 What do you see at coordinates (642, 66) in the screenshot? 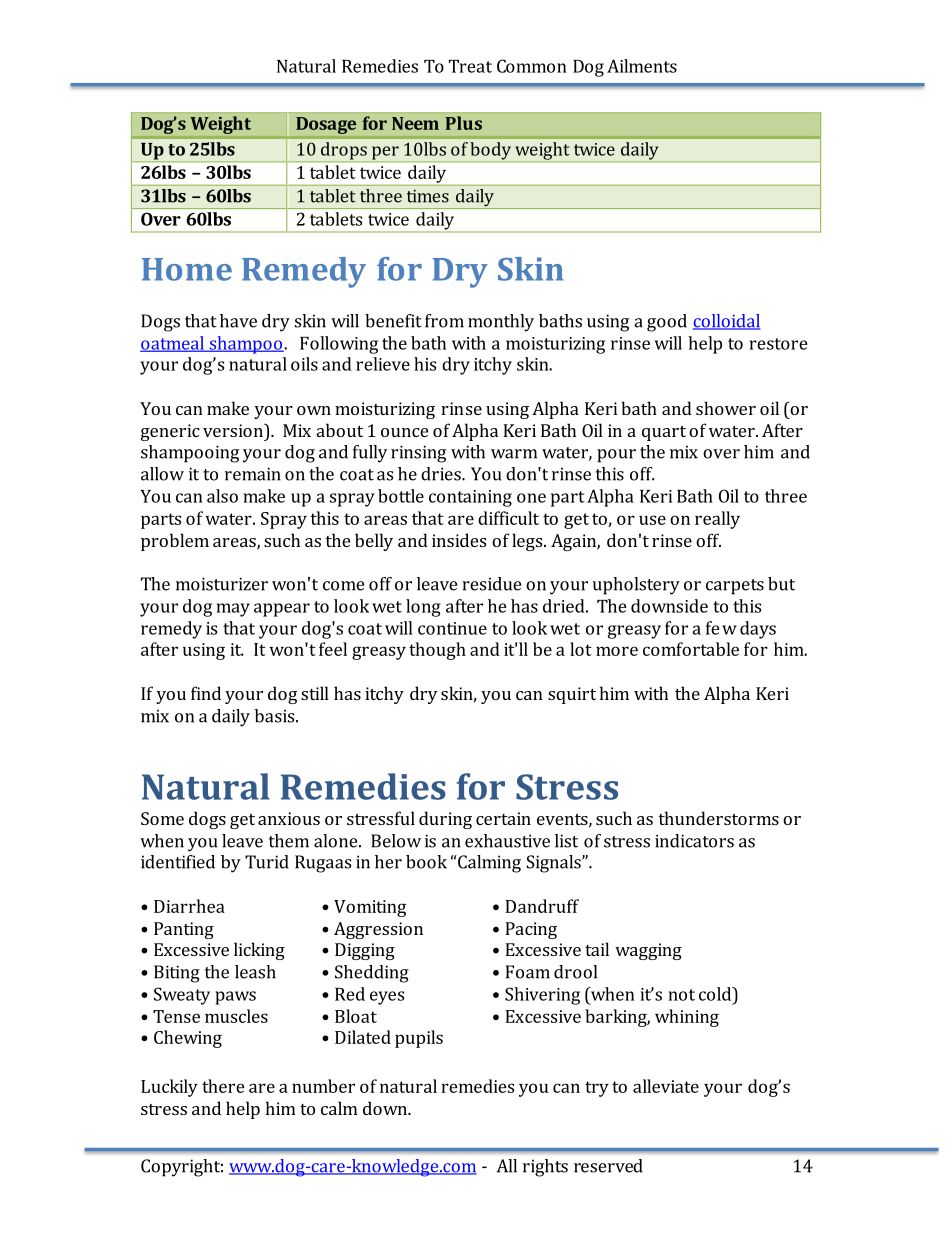
I see `Ailments` at bounding box center [642, 66].
